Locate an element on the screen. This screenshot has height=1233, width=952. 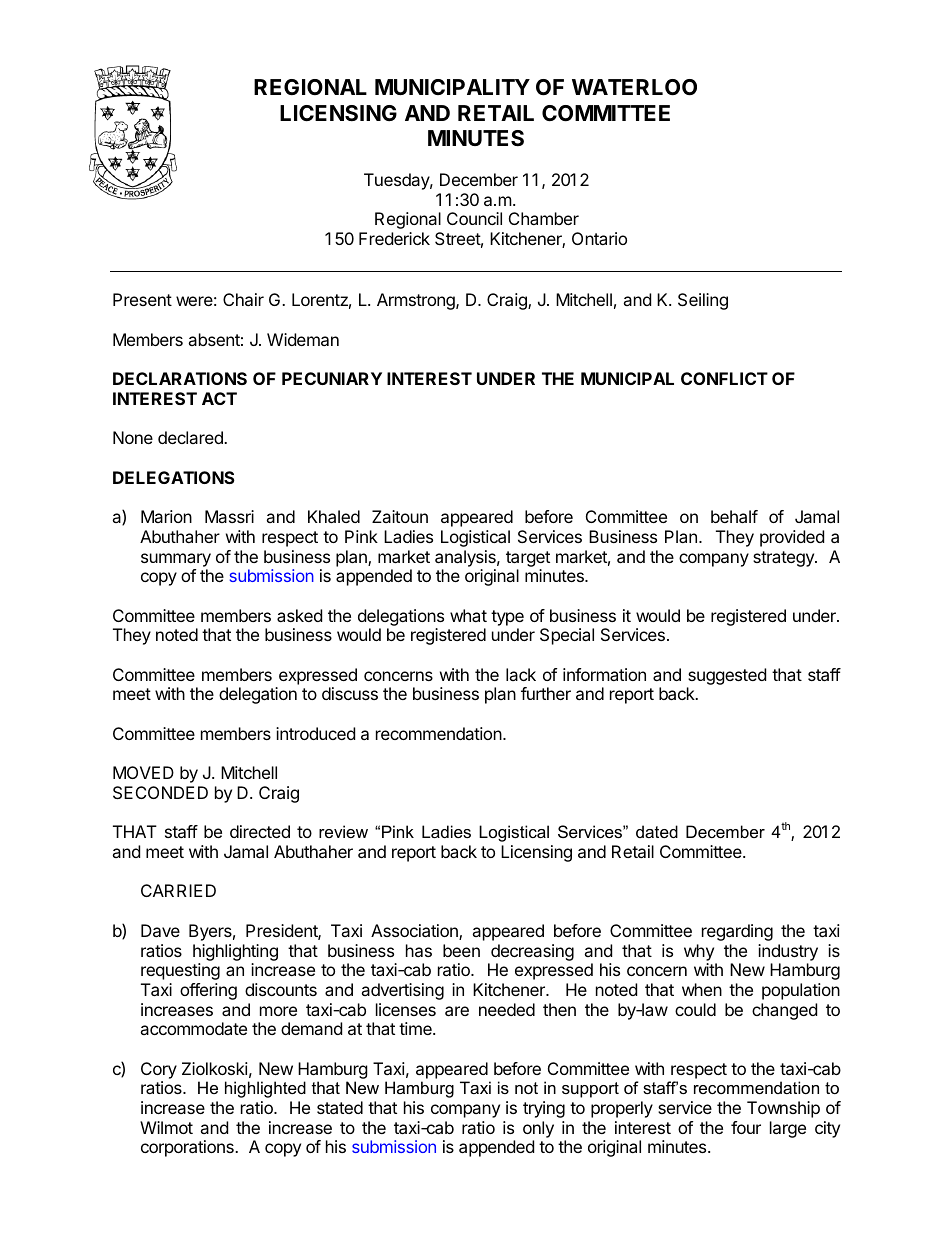
Council is located at coordinates (474, 218).
